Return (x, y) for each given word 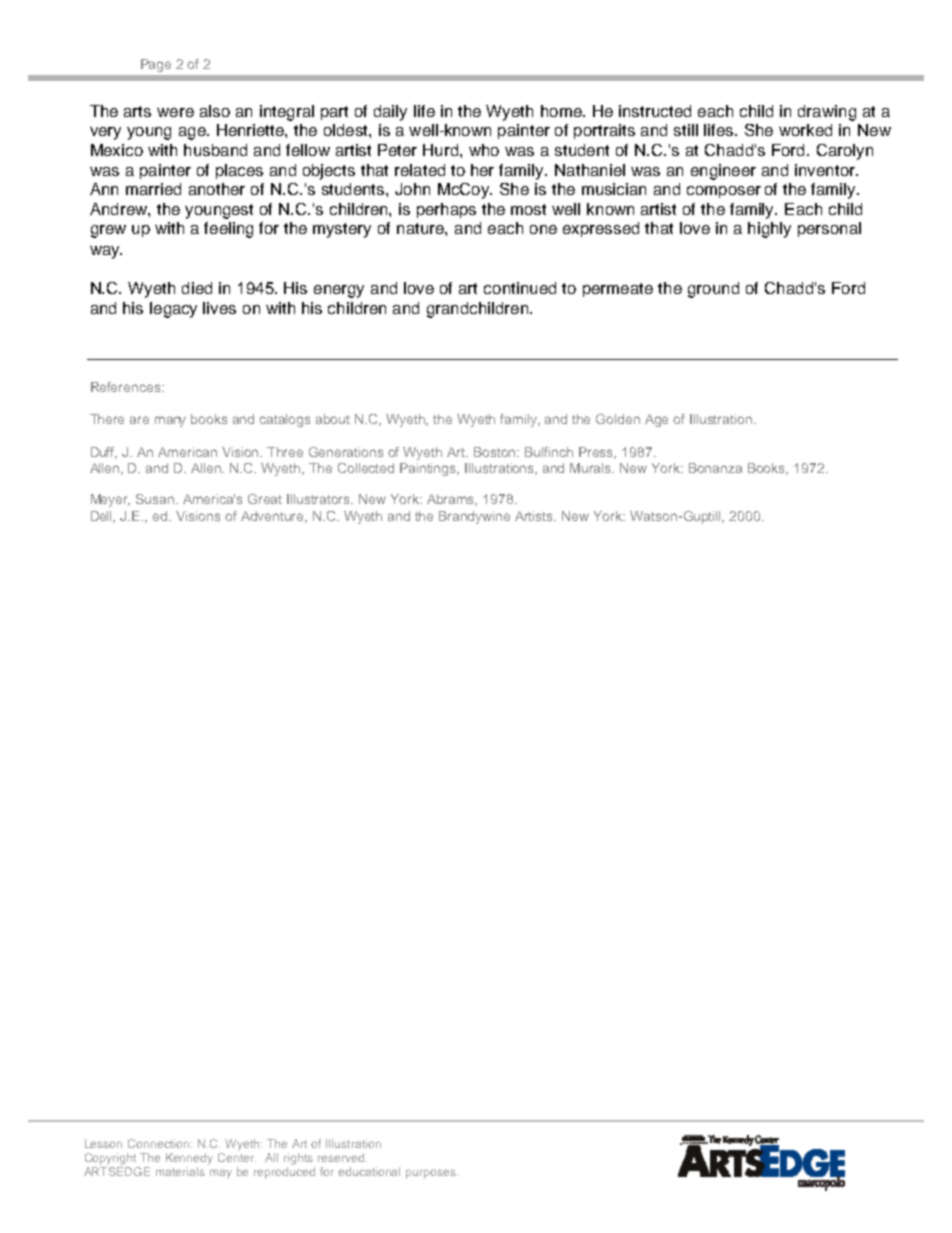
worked (805, 130)
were (175, 112)
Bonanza (715, 468)
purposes (432, 1174)
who (484, 150)
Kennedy (189, 1159)
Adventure (274, 517)
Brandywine (474, 517)
